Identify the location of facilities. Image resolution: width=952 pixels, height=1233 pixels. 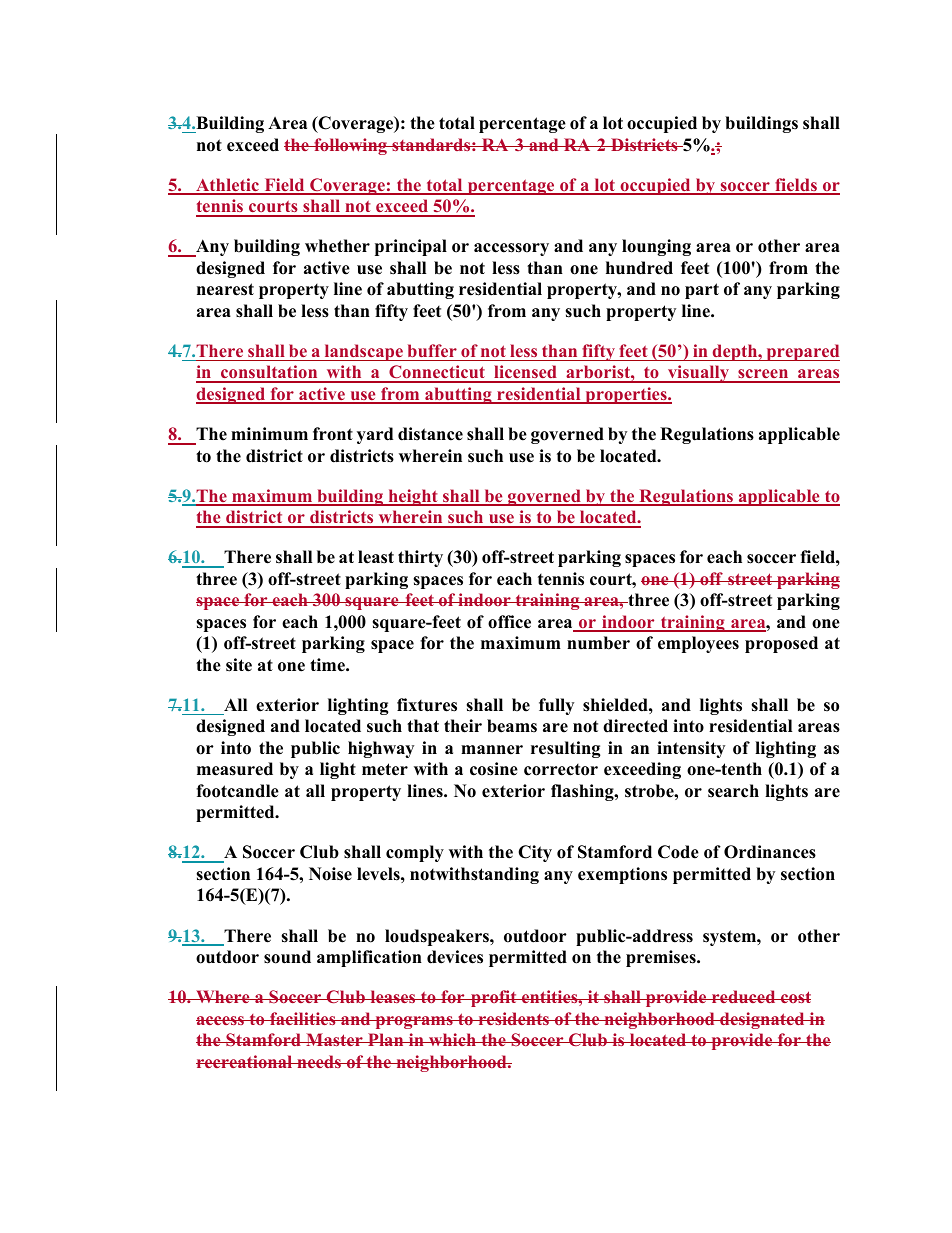
(303, 1018).
